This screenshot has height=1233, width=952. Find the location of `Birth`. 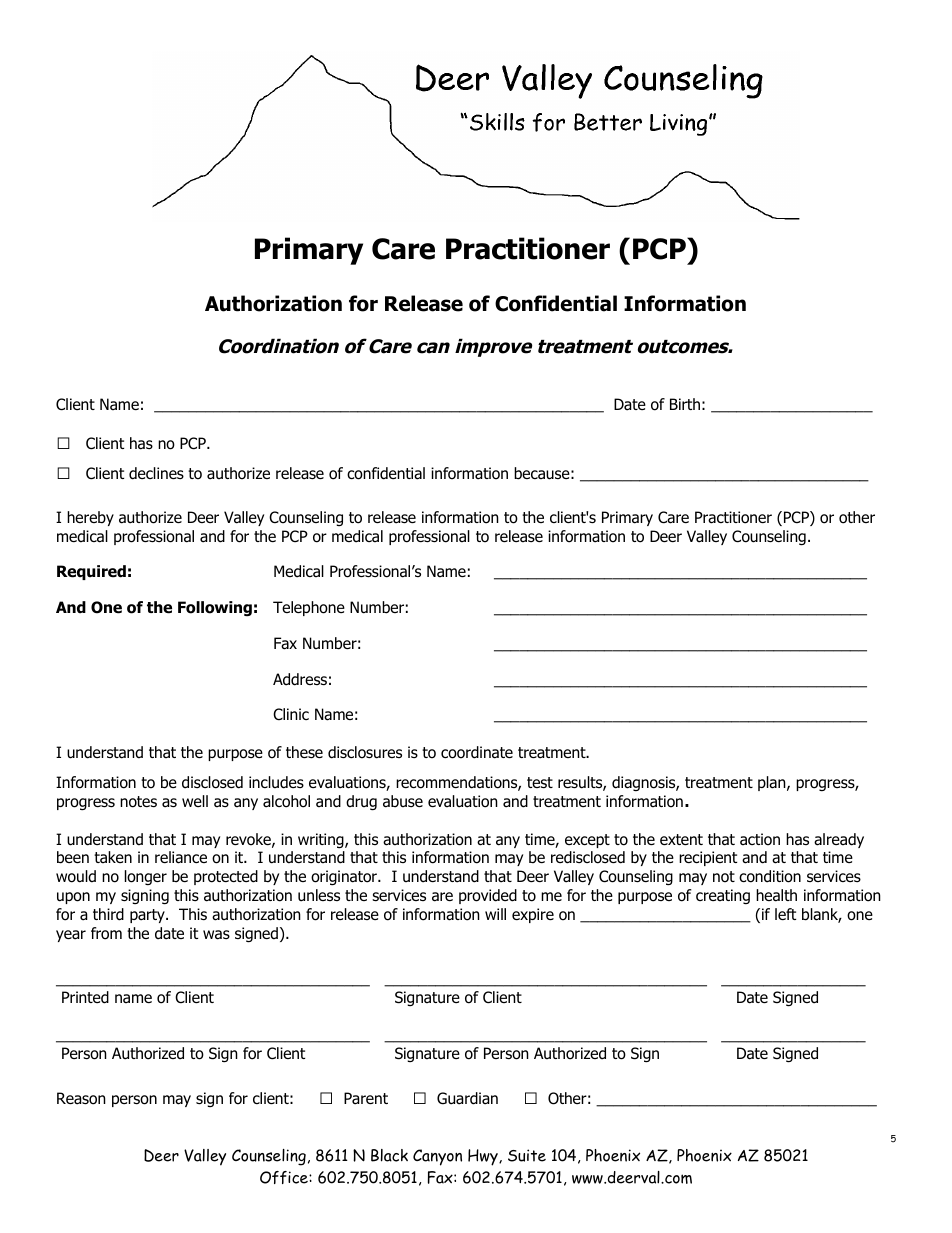

Birth is located at coordinates (685, 404).
